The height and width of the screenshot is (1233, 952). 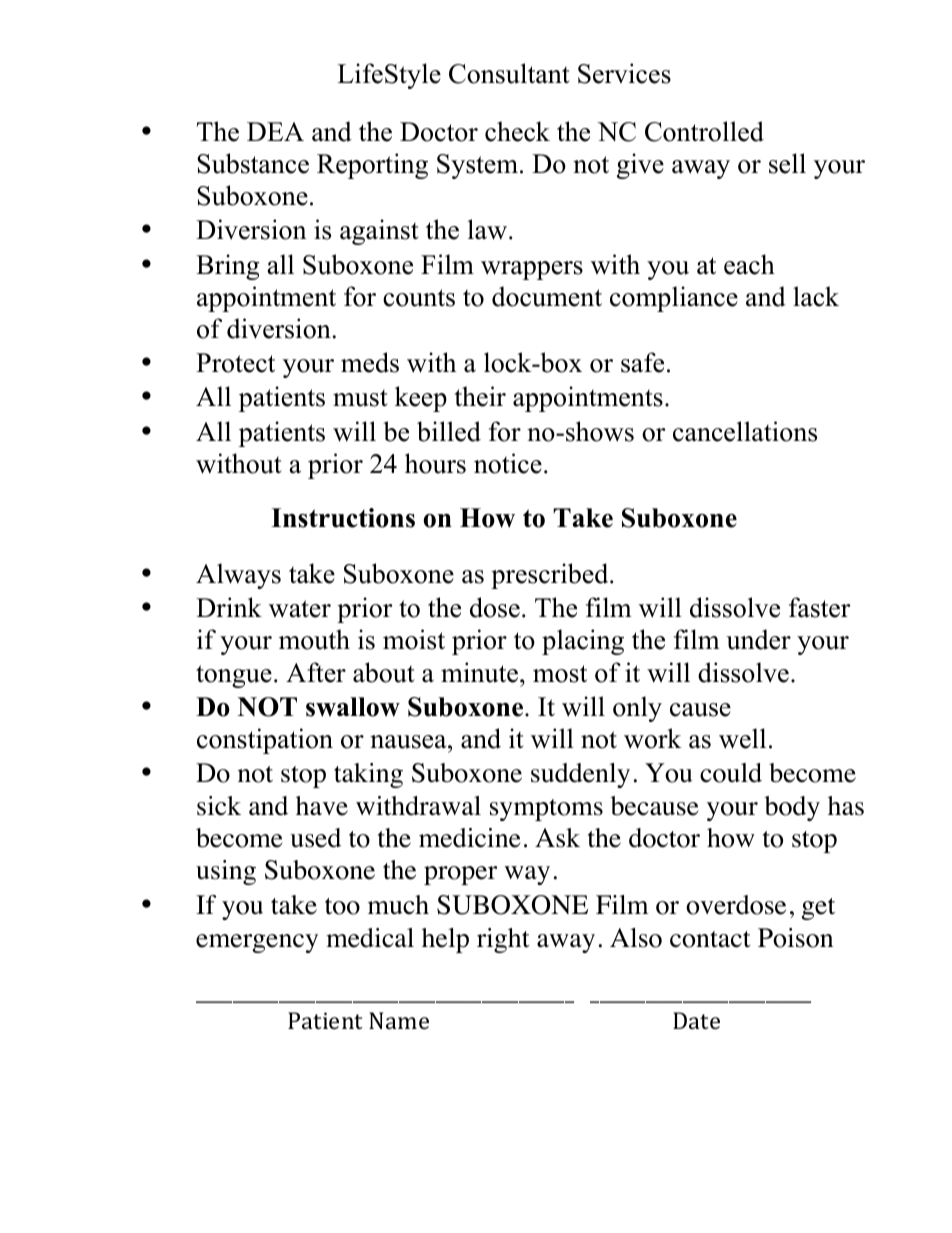 I want to click on prescribed, so click(x=551, y=576).
